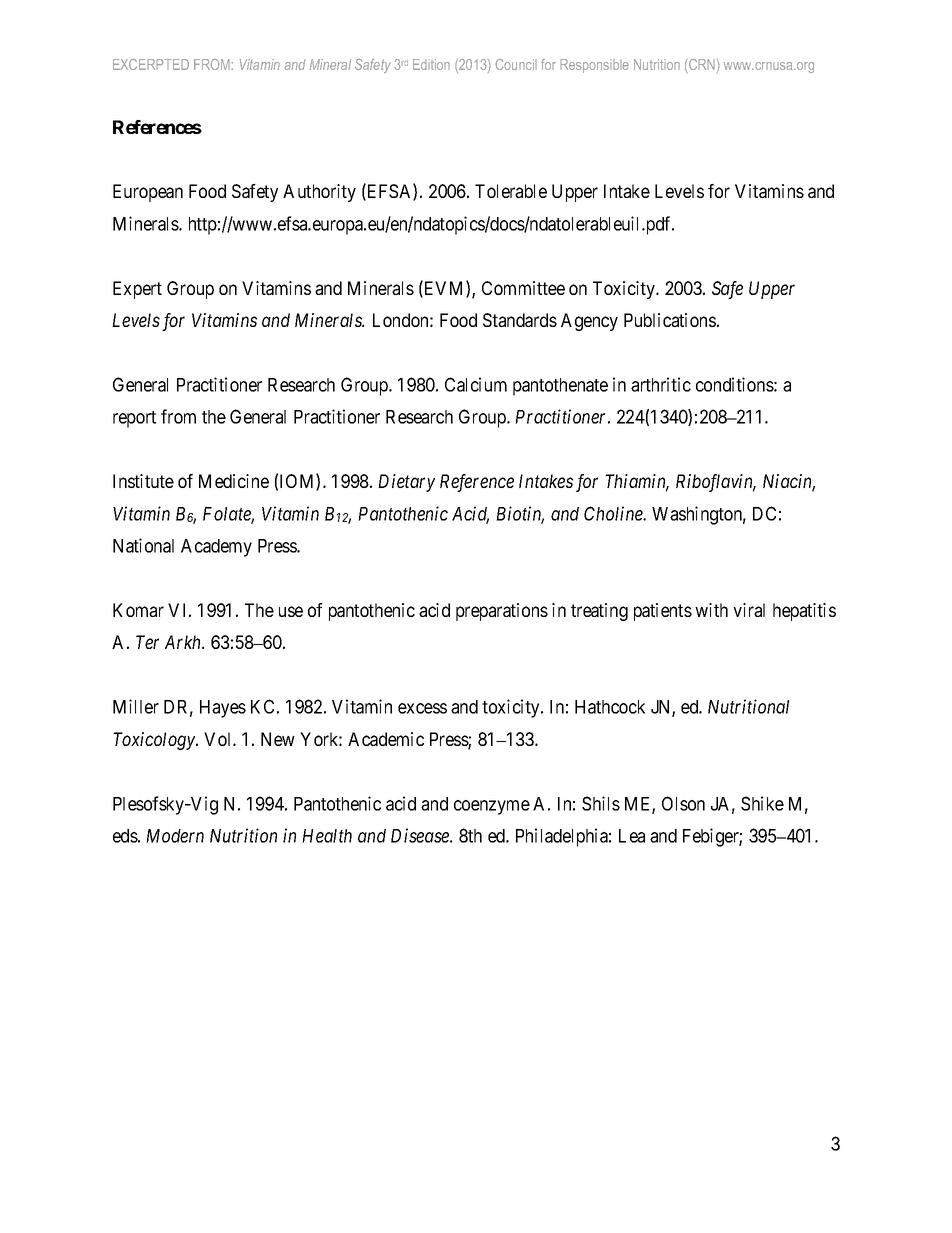 The image size is (952, 1233). What do you see at coordinates (175, 836) in the page?
I see `Modern` at bounding box center [175, 836].
